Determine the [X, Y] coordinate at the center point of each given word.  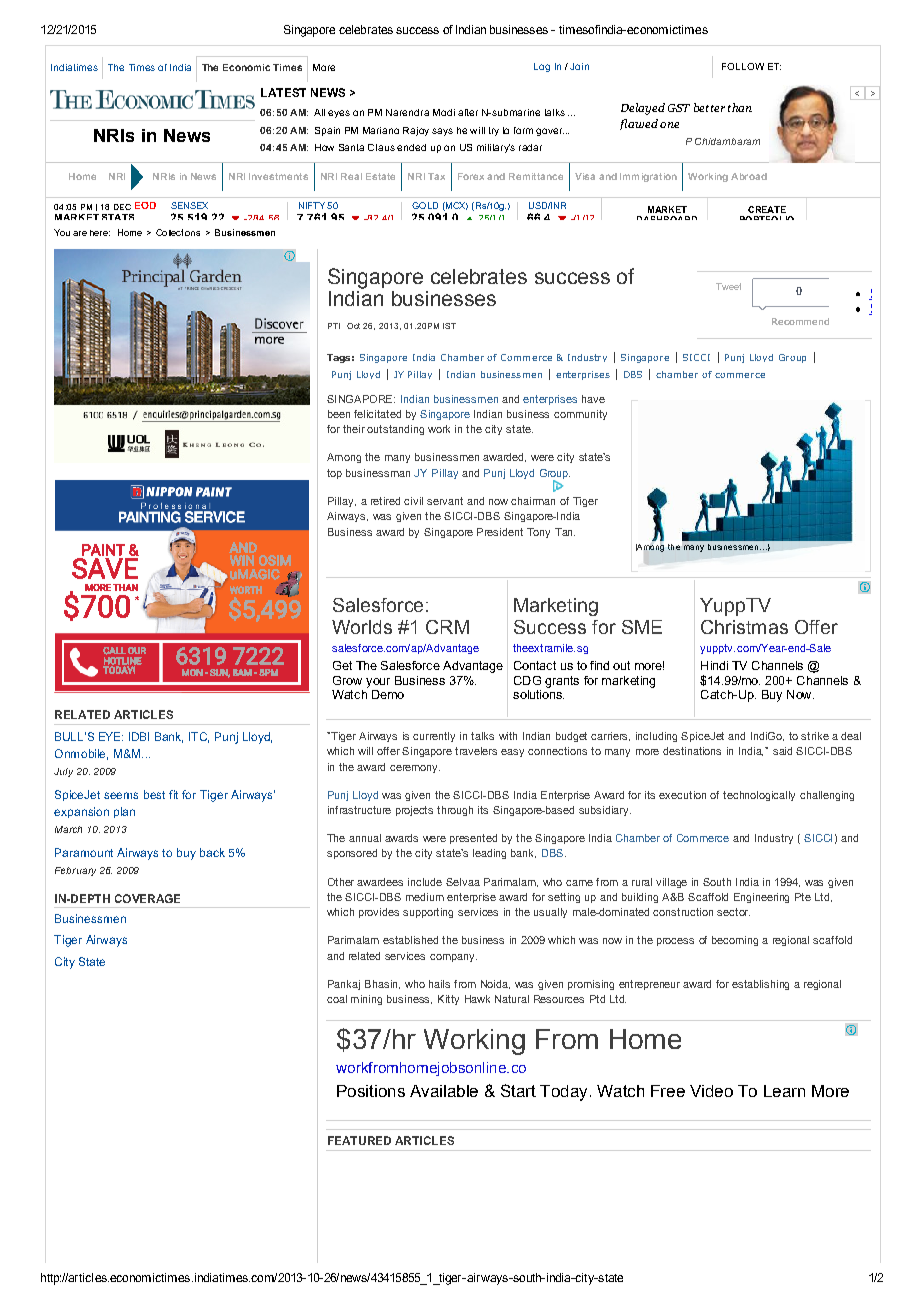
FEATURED [359, 1140]
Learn [784, 1091]
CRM [447, 627]
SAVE [105, 568]
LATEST [283, 92]
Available [444, 1091]
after [468, 112]
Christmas [744, 627]
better [709, 107]
